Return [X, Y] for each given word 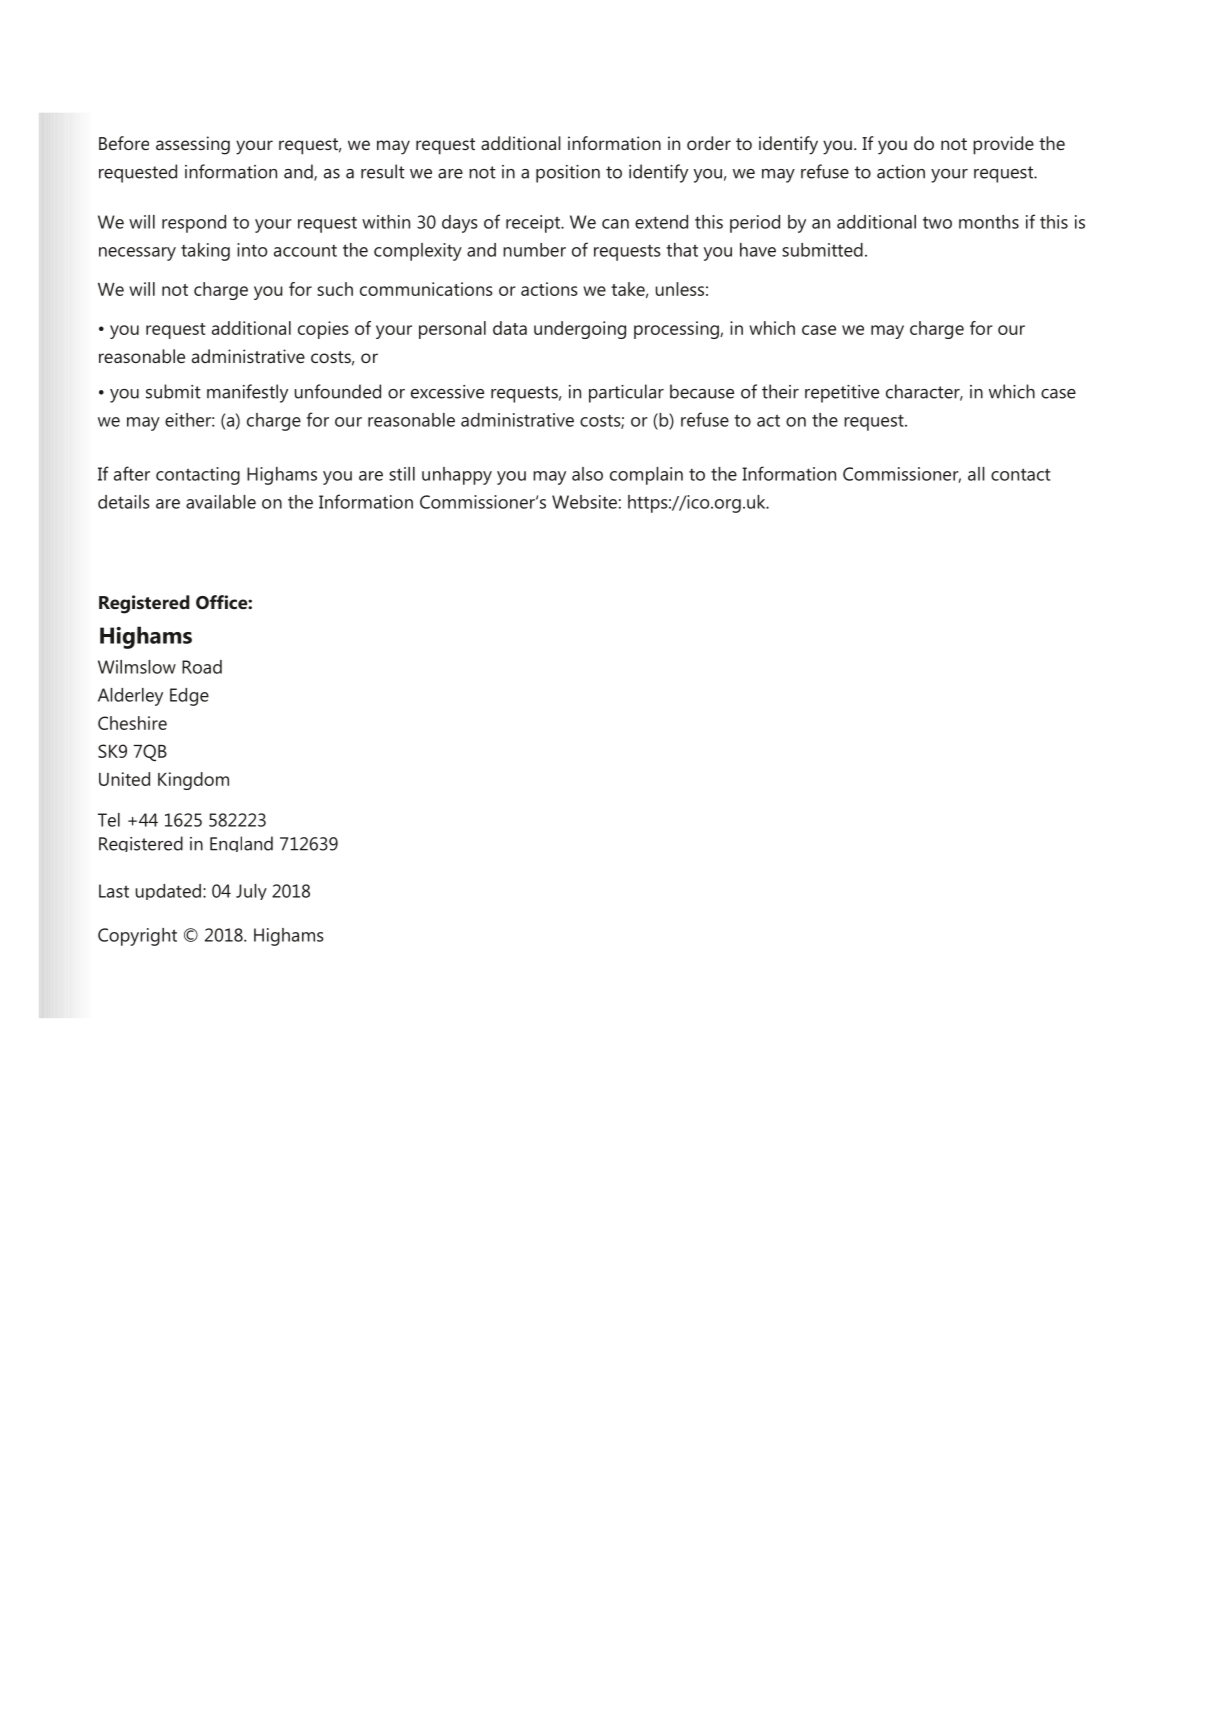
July [251, 892]
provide [1003, 145]
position [568, 174]
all [976, 474]
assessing [193, 145]
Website [584, 502]
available [221, 502]
